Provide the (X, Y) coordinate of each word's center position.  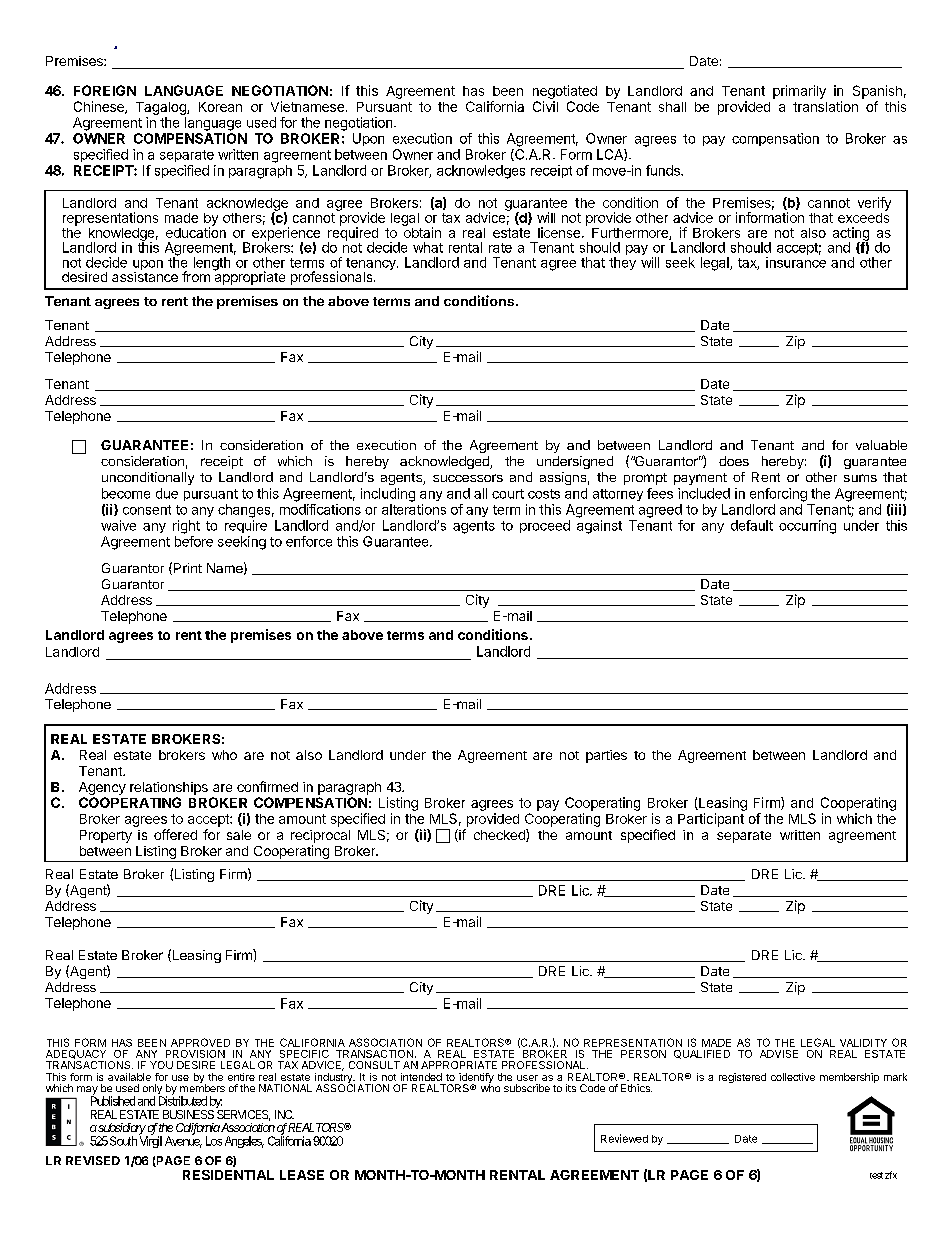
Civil (545, 106)
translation (825, 106)
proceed (545, 526)
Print (188, 568)
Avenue (183, 1141)
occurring (807, 527)
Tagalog (162, 108)
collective (793, 1077)
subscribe (527, 1088)
